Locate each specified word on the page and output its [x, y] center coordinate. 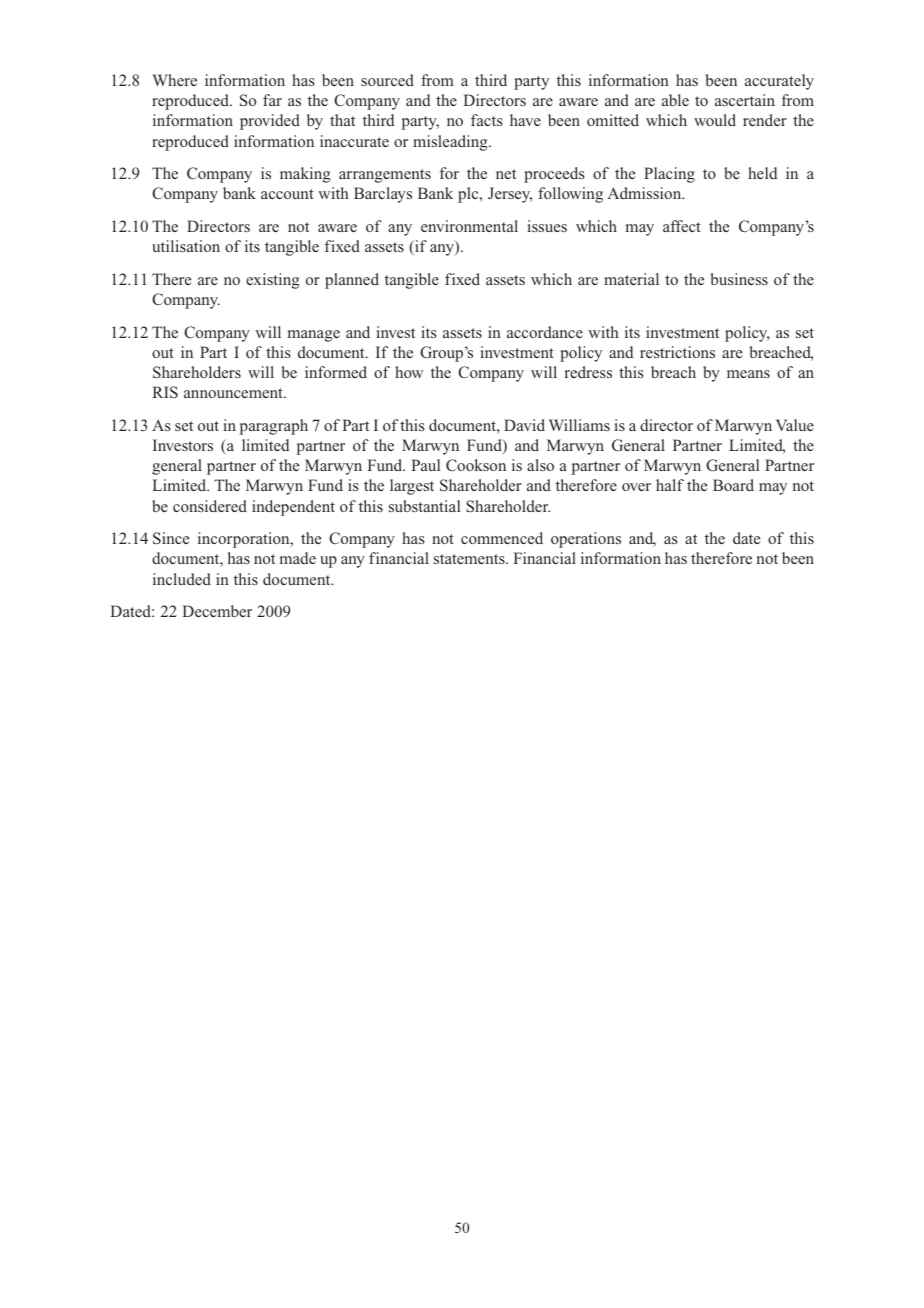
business [739, 279]
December [217, 611]
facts [487, 120]
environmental [469, 226]
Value [795, 425]
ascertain [745, 100]
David [524, 425]
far [272, 100]
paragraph [274, 427]
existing [273, 281]
